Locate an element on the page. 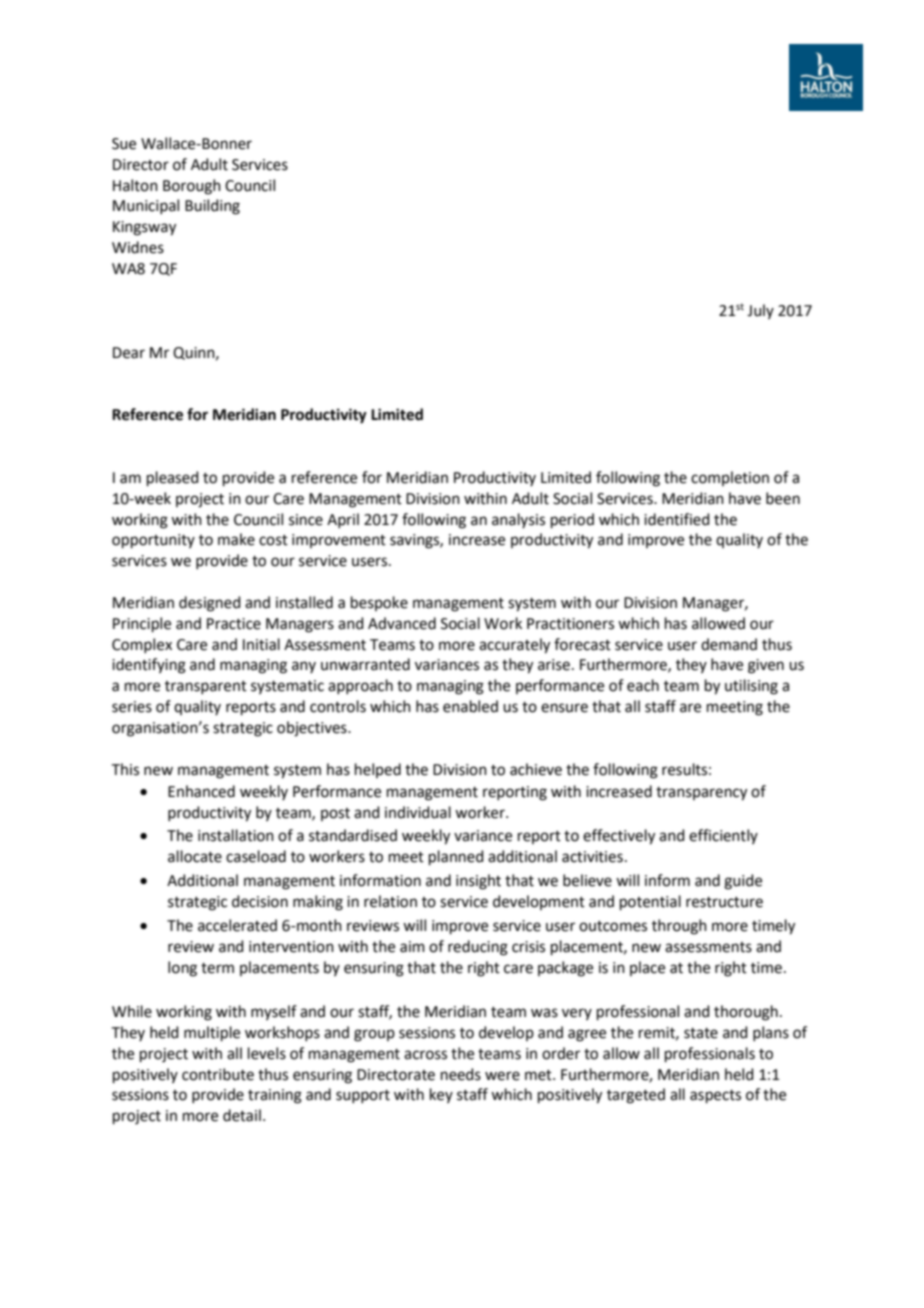 Image resolution: width=924 pixels, height=1308 pixels. Building is located at coordinates (212, 207).
